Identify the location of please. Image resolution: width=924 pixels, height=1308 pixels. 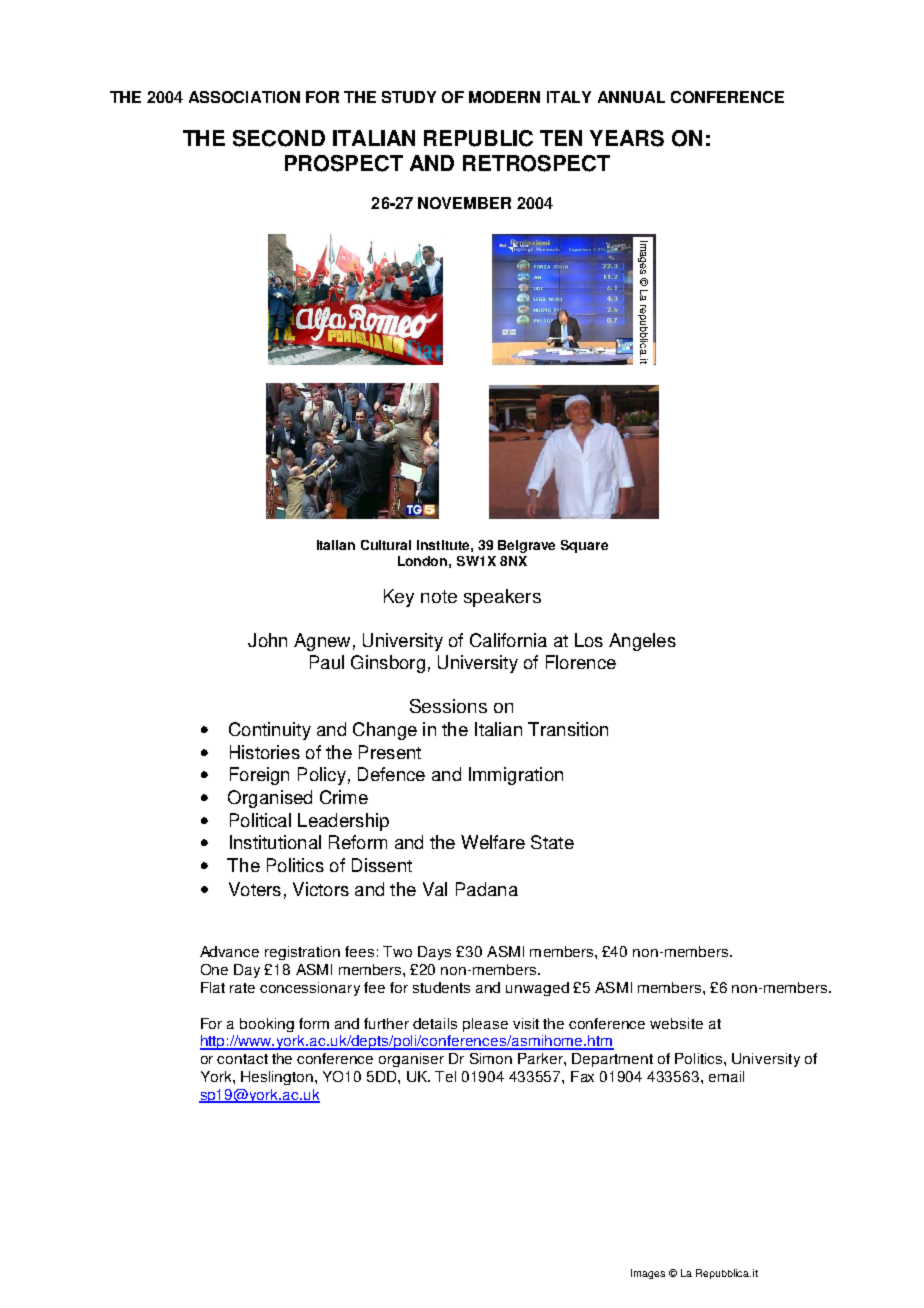
(485, 1025).
